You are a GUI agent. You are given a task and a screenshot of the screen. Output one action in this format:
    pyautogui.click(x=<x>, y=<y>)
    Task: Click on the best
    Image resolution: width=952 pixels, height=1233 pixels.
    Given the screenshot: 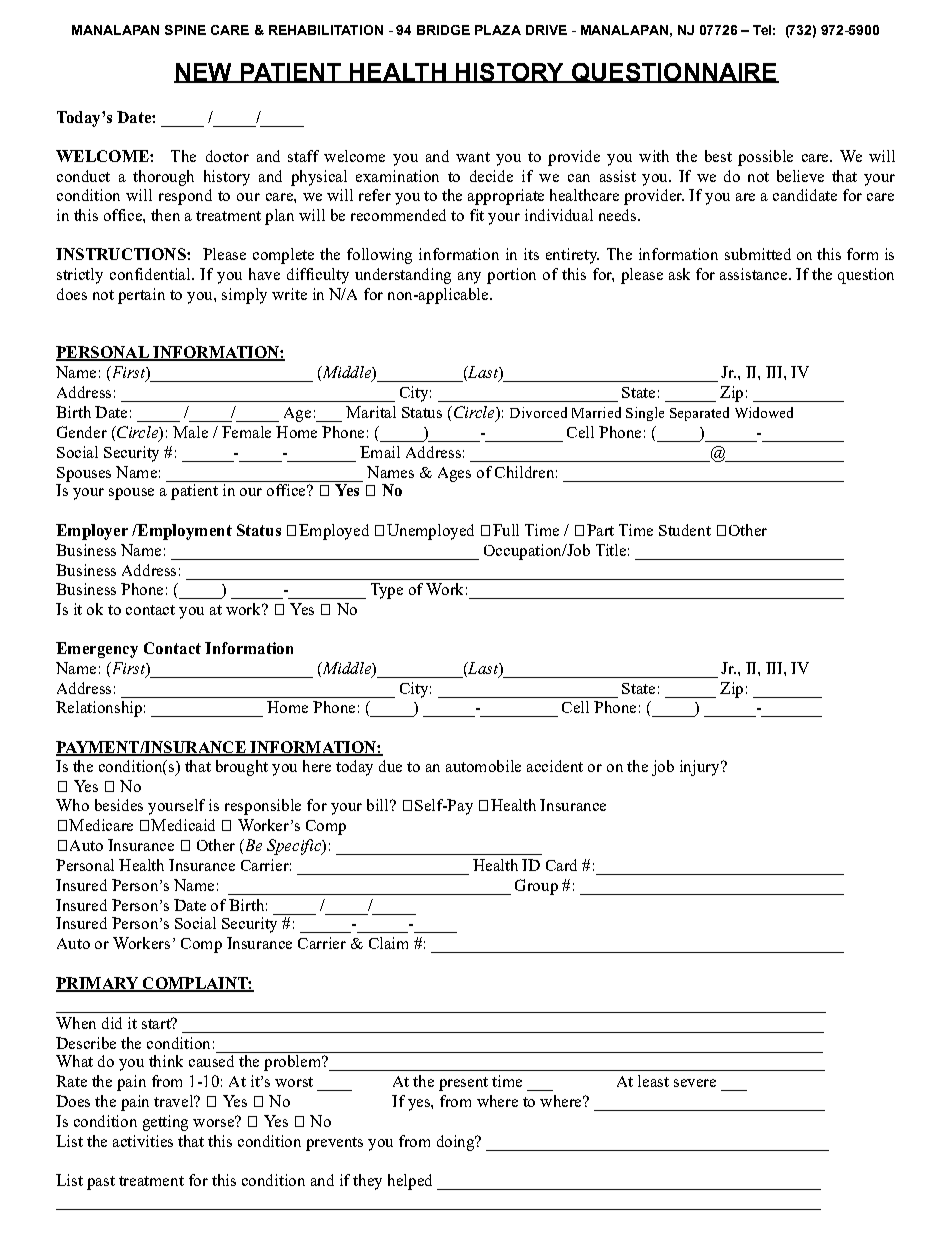 What is the action you would take?
    pyautogui.click(x=718, y=156)
